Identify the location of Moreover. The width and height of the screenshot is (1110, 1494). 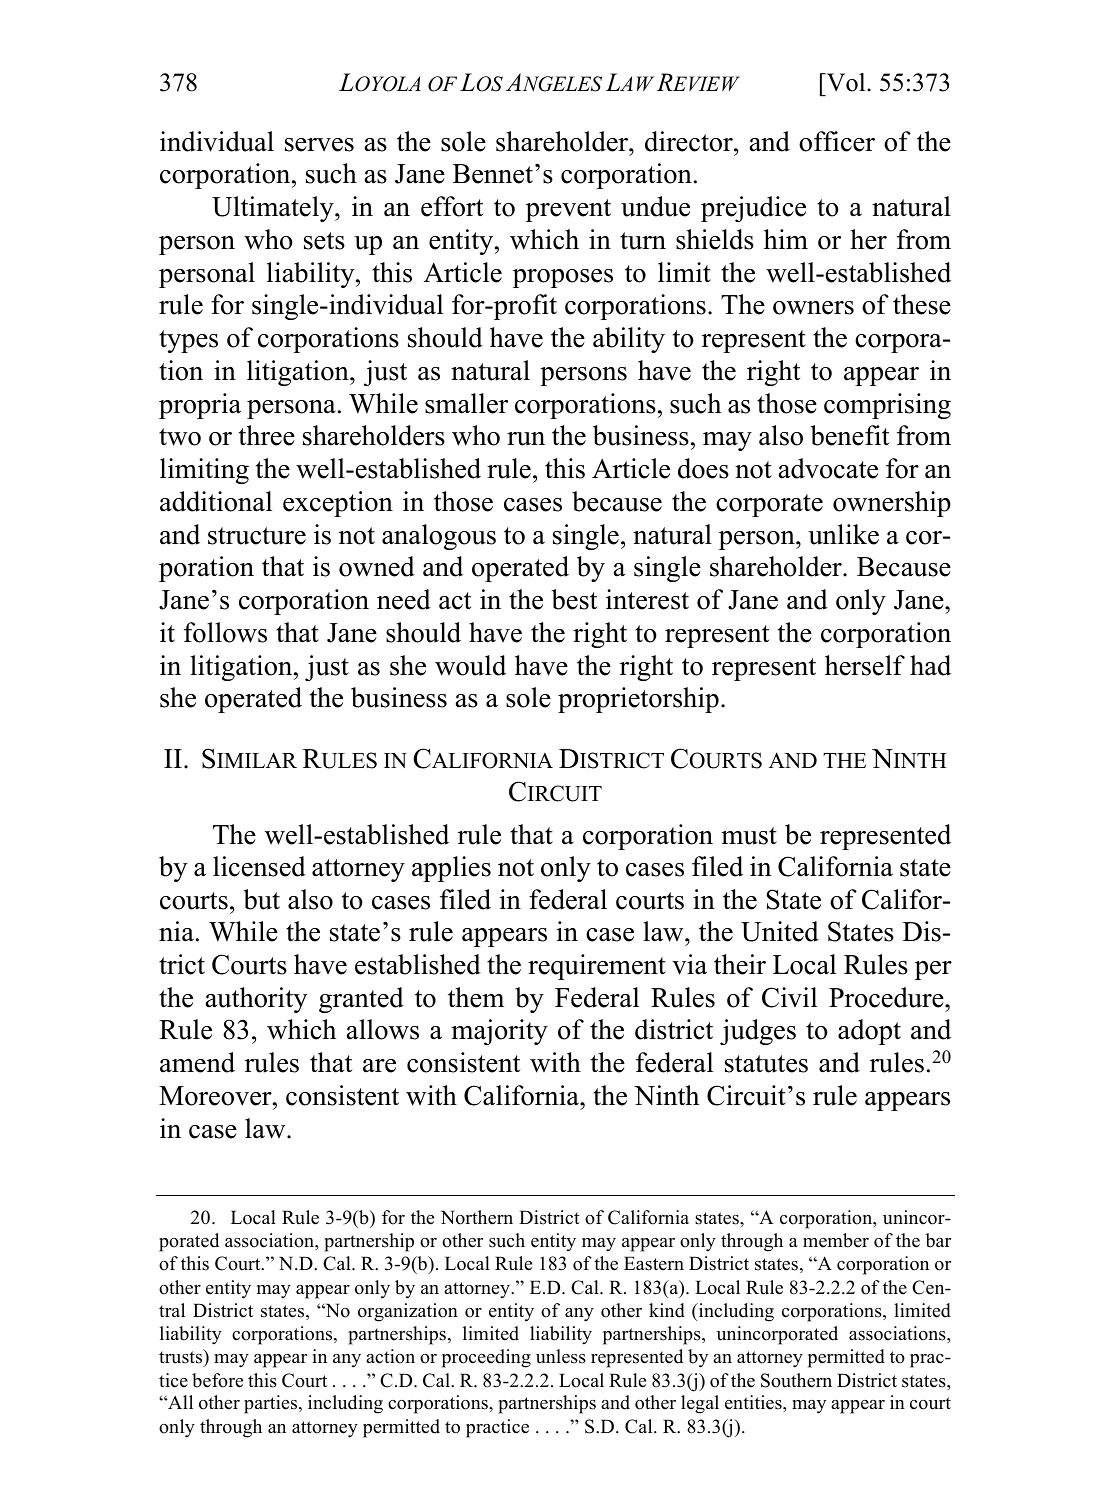
(216, 1096).
